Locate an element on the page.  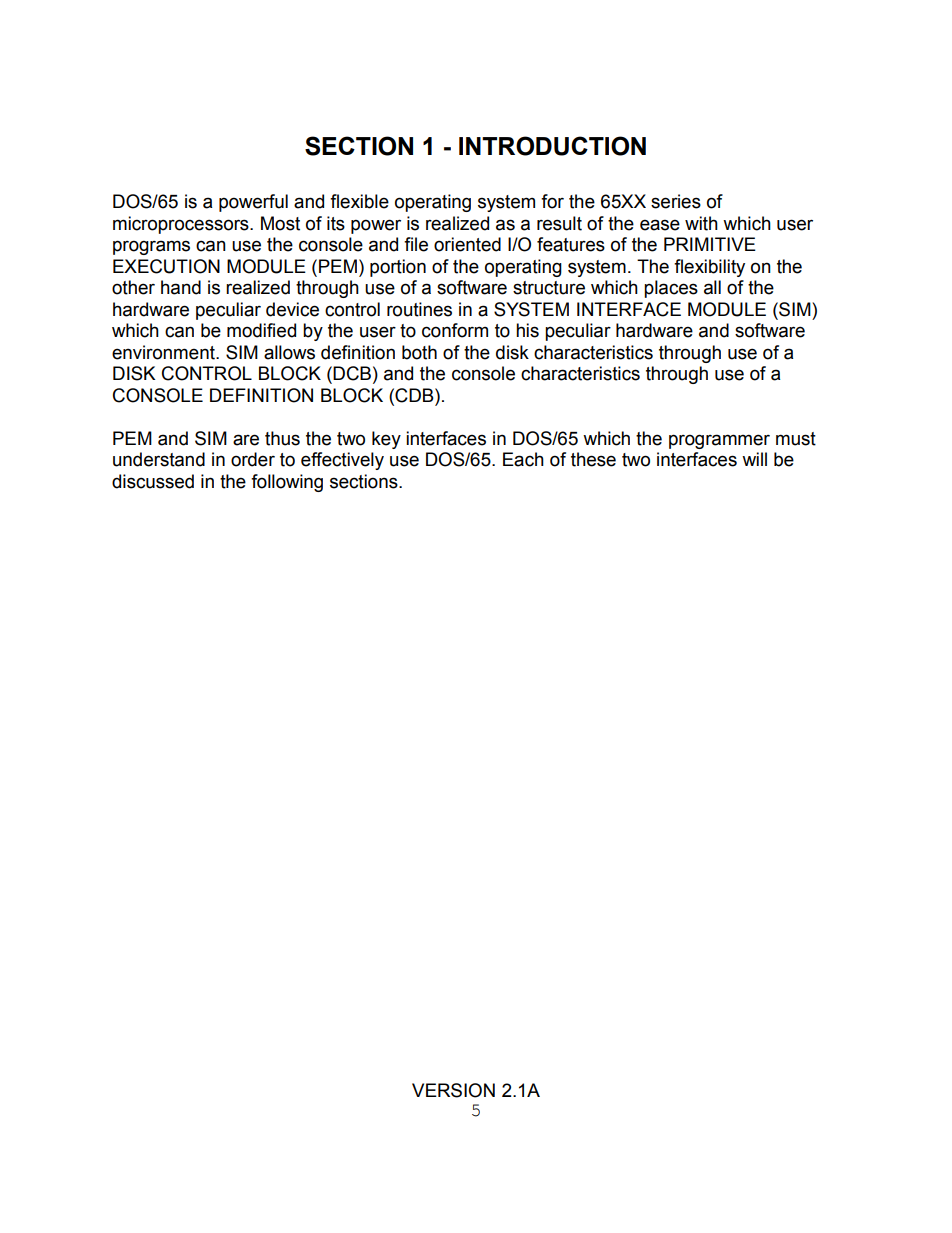
VERSION is located at coordinates (453, 1090).
